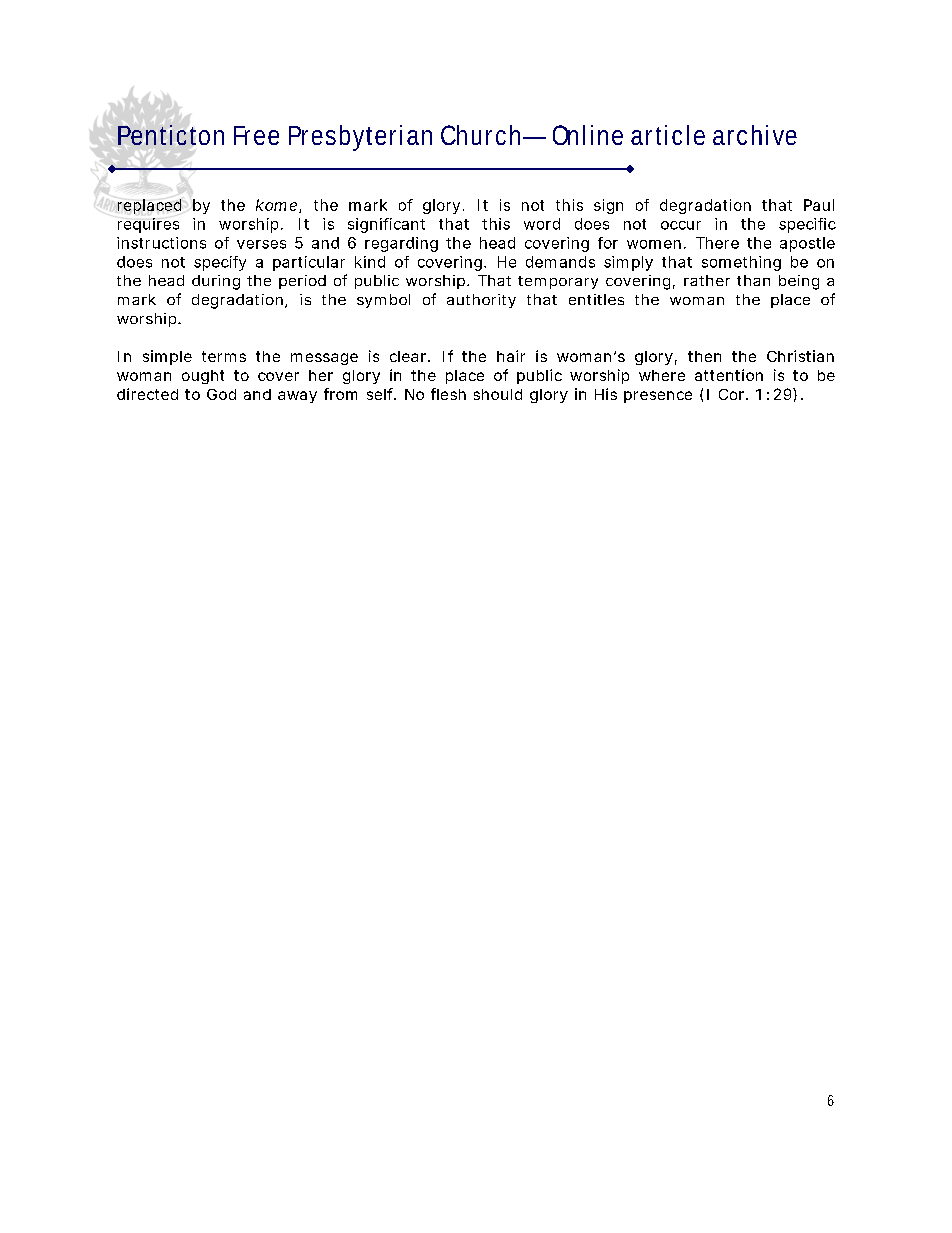 The width and height of the screenshot is (952, 1233). Describe the element at coordinates (224, 356) in the screenshot. I see `terms` at that location.
